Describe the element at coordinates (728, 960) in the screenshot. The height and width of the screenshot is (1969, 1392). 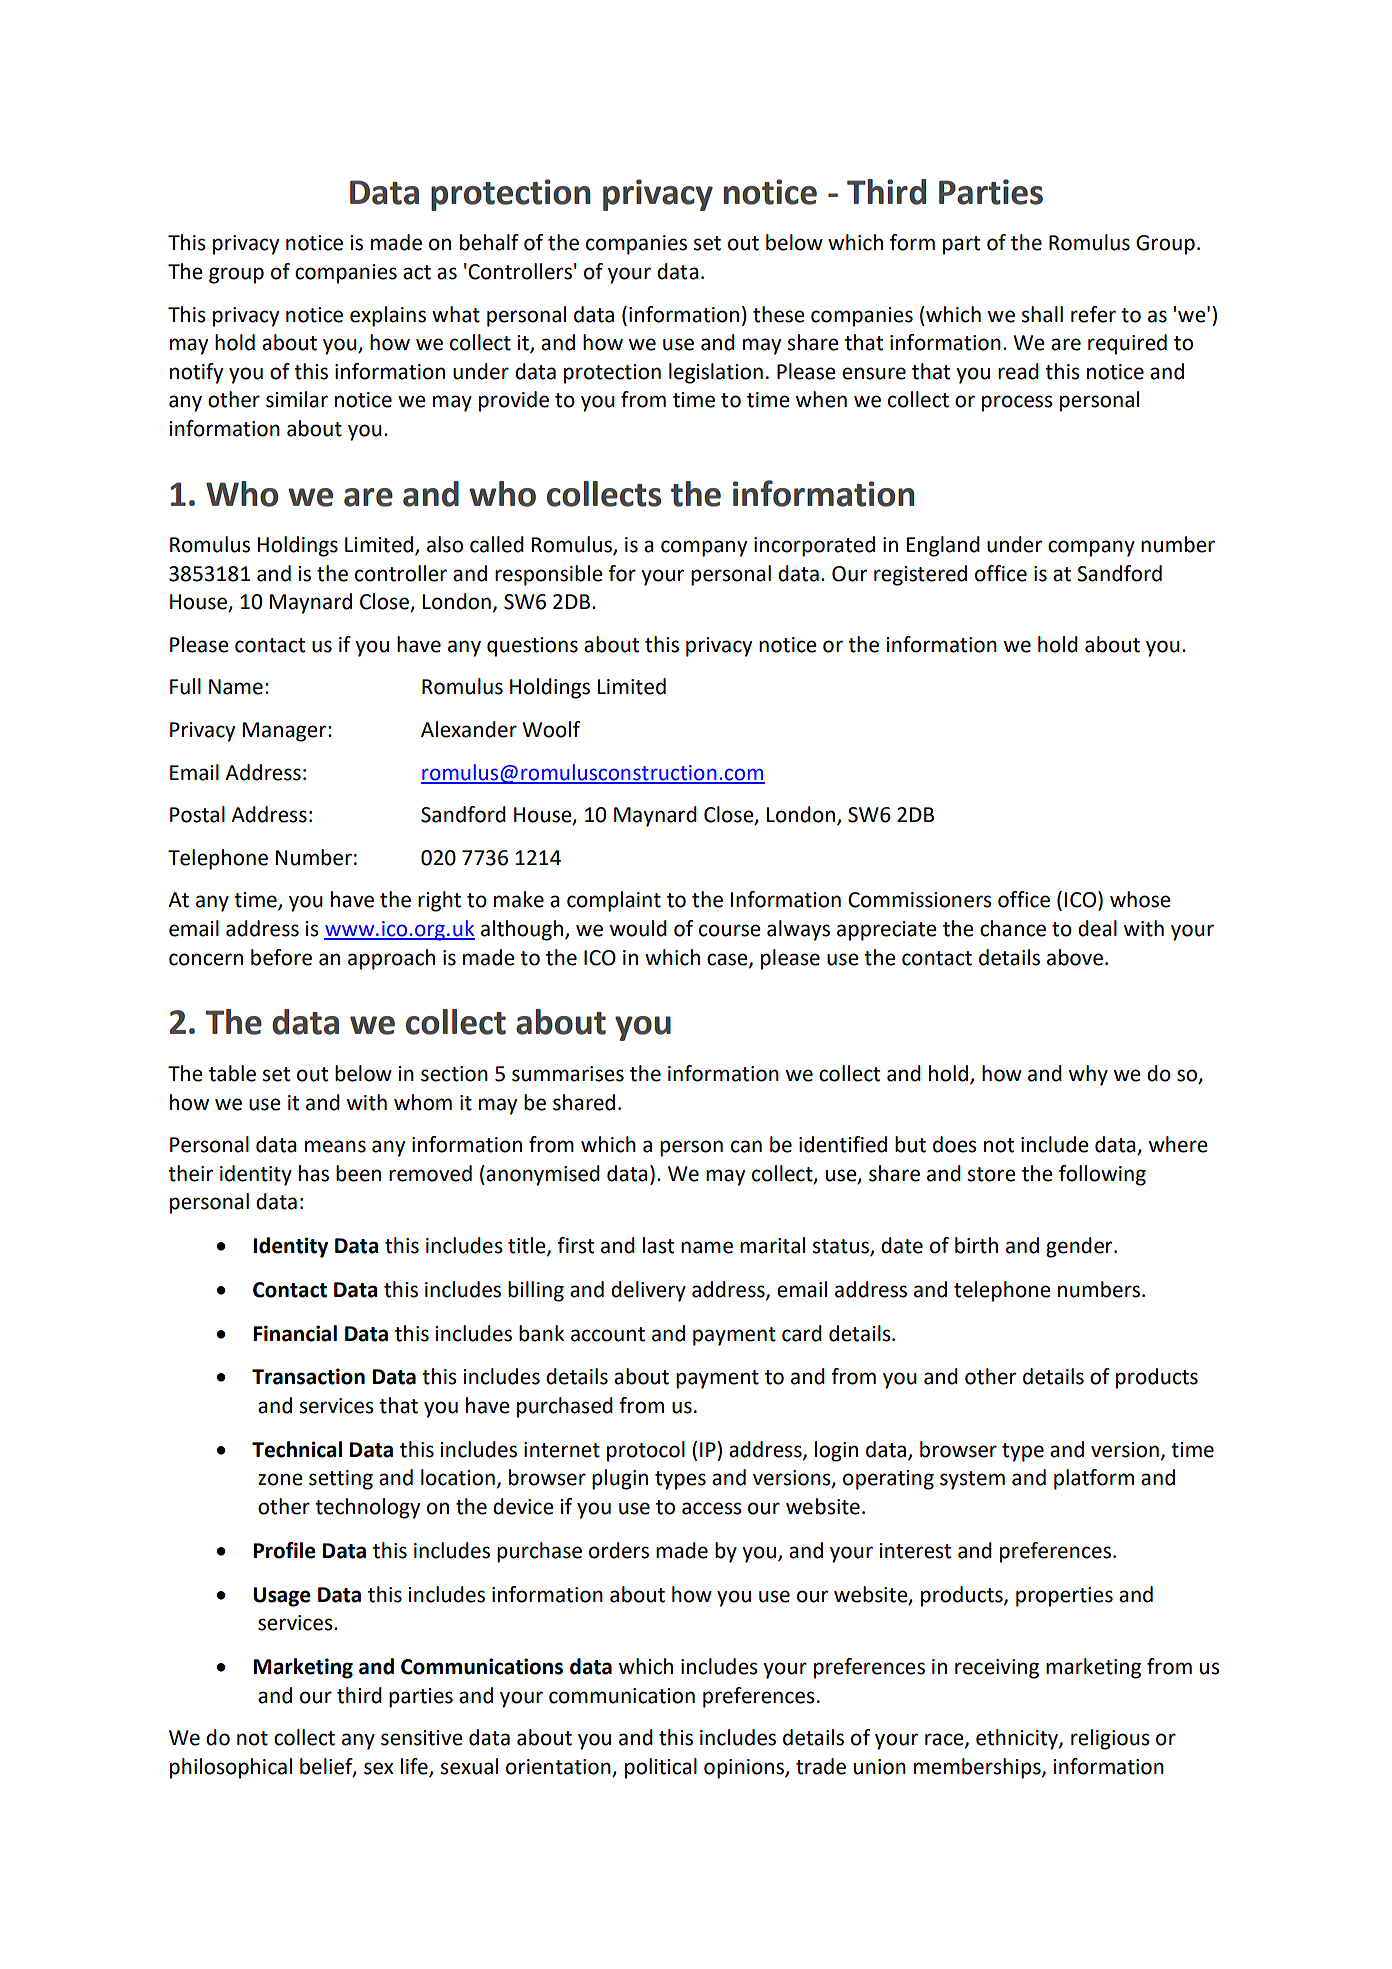
I see `case` at that location.
